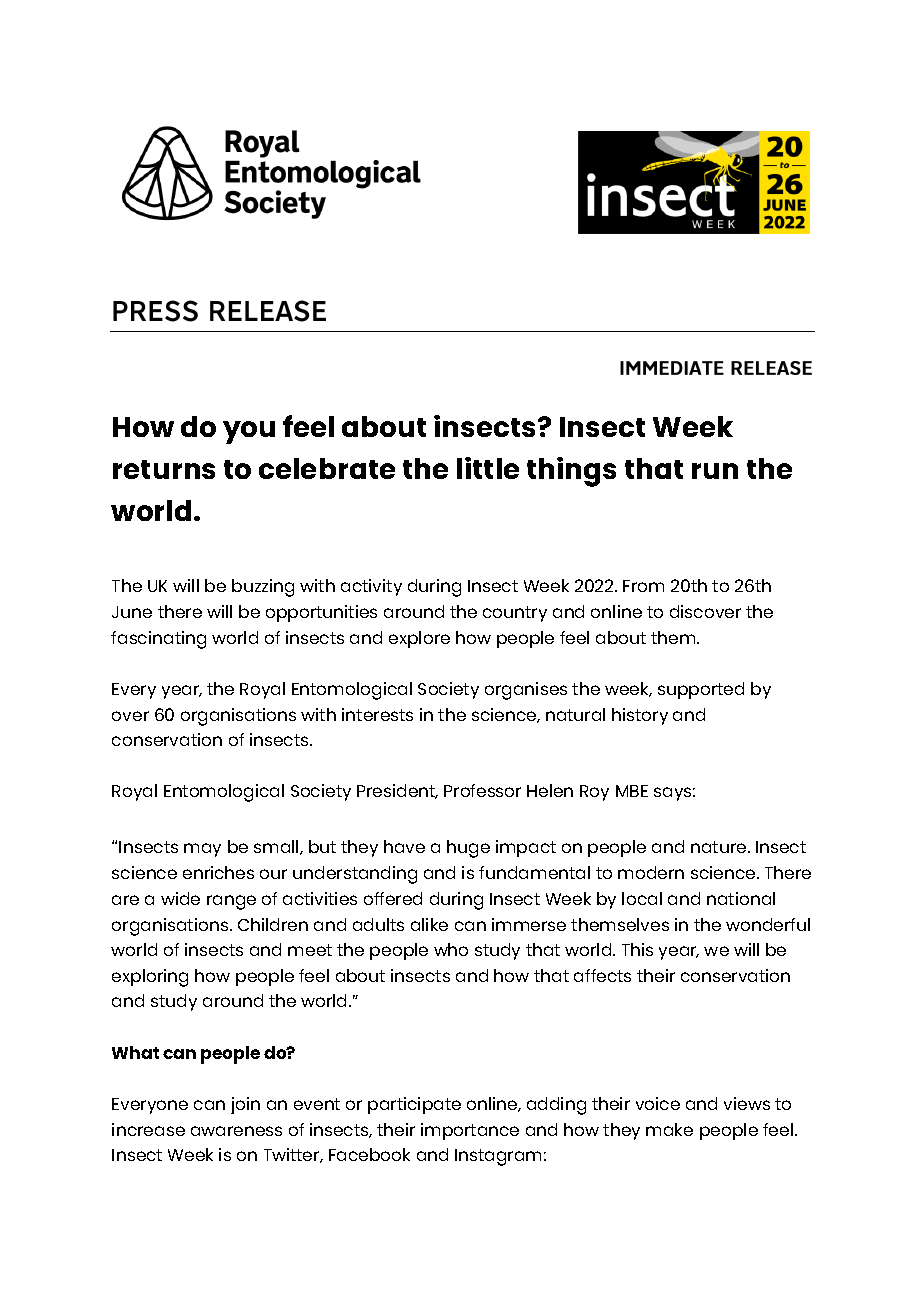 The image size is (924, 1309). What do you see at coordinates (202, 850) in the document?
I see `may` at bounding box center [202, 850].
